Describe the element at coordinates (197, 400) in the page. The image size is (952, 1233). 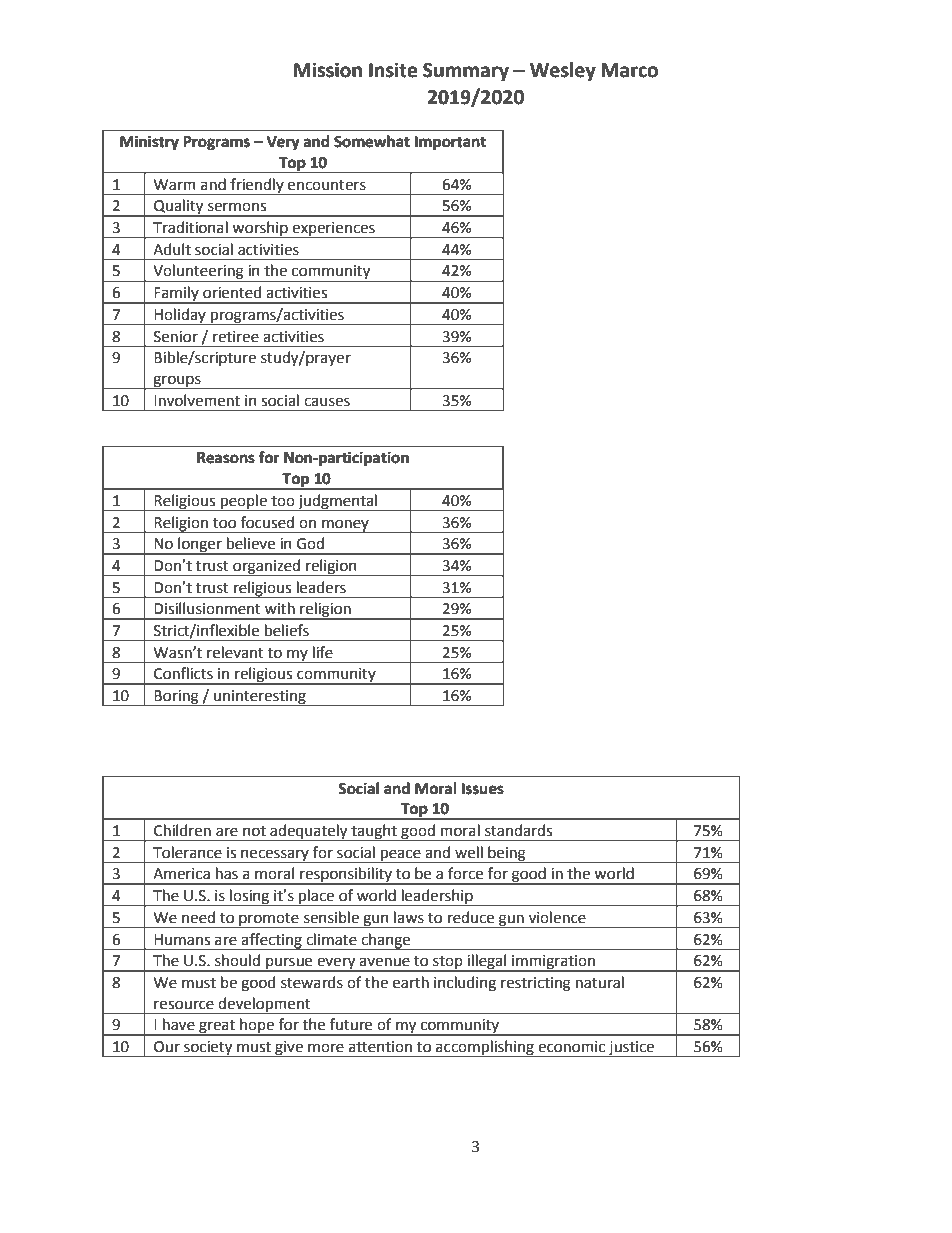
I see `Involvement` at that location.
